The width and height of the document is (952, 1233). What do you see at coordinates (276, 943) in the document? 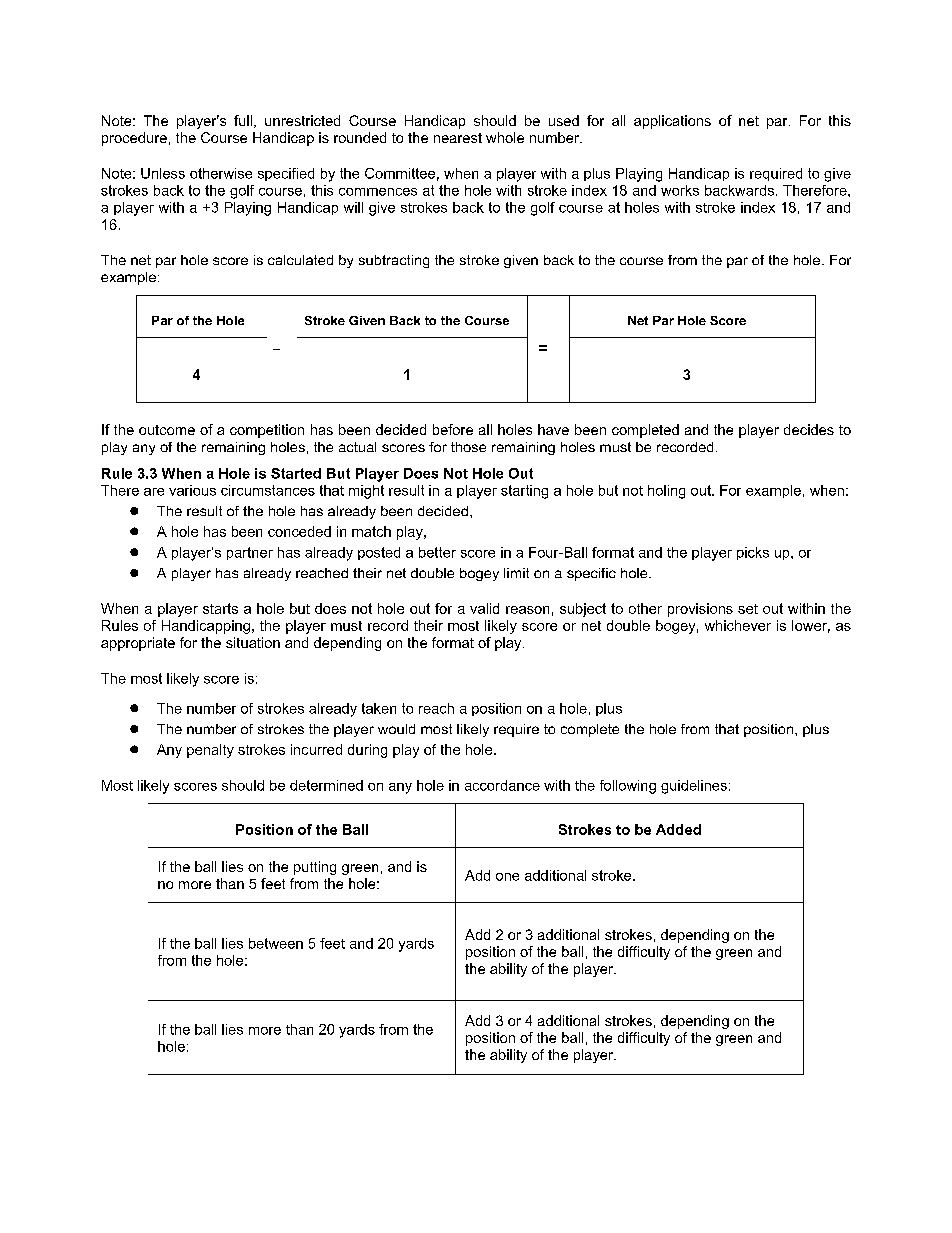
I see `between` at bounding box center [276, 943].
